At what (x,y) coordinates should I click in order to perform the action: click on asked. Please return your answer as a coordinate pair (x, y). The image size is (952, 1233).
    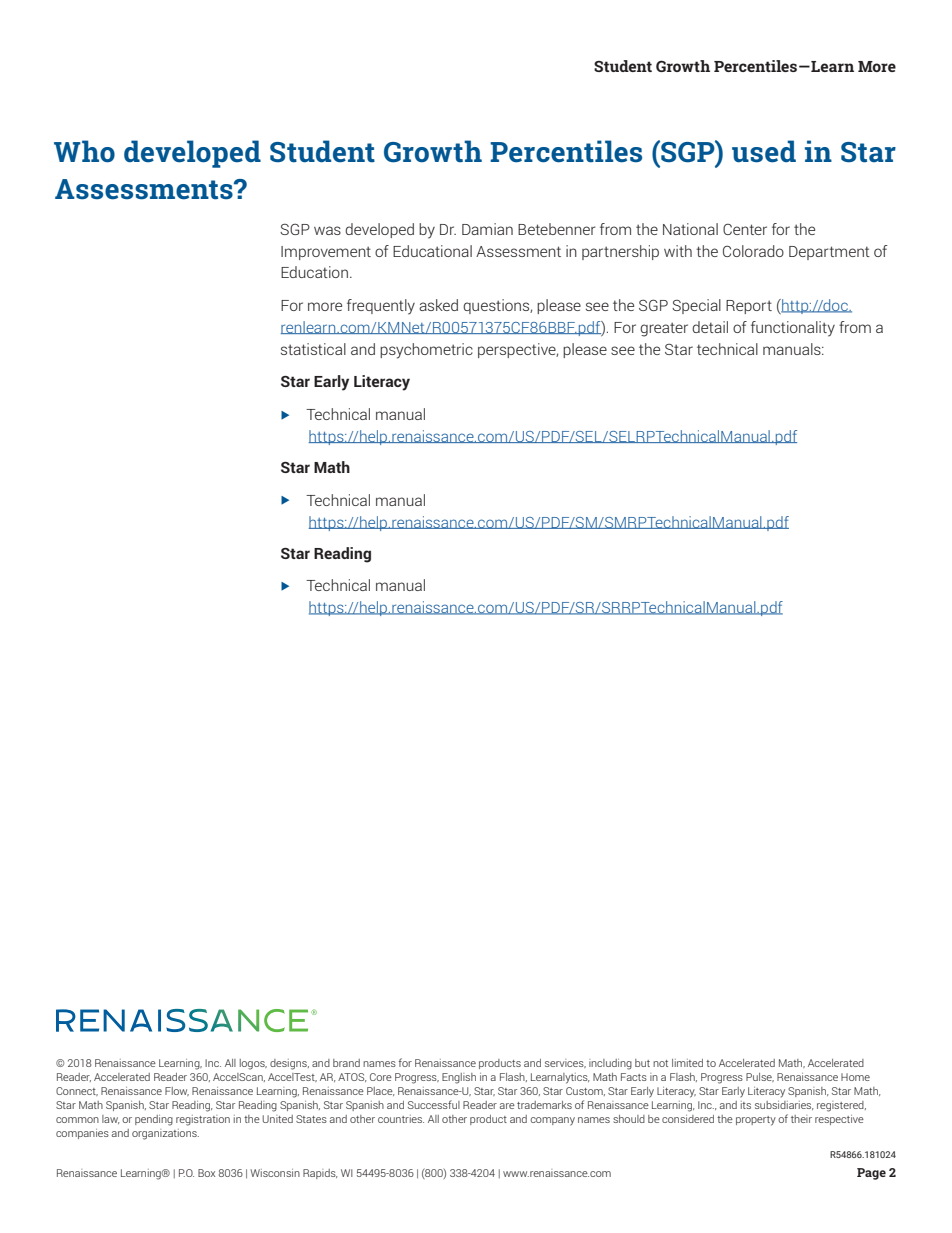
    Looking at the image, I should click on (438, 305).
